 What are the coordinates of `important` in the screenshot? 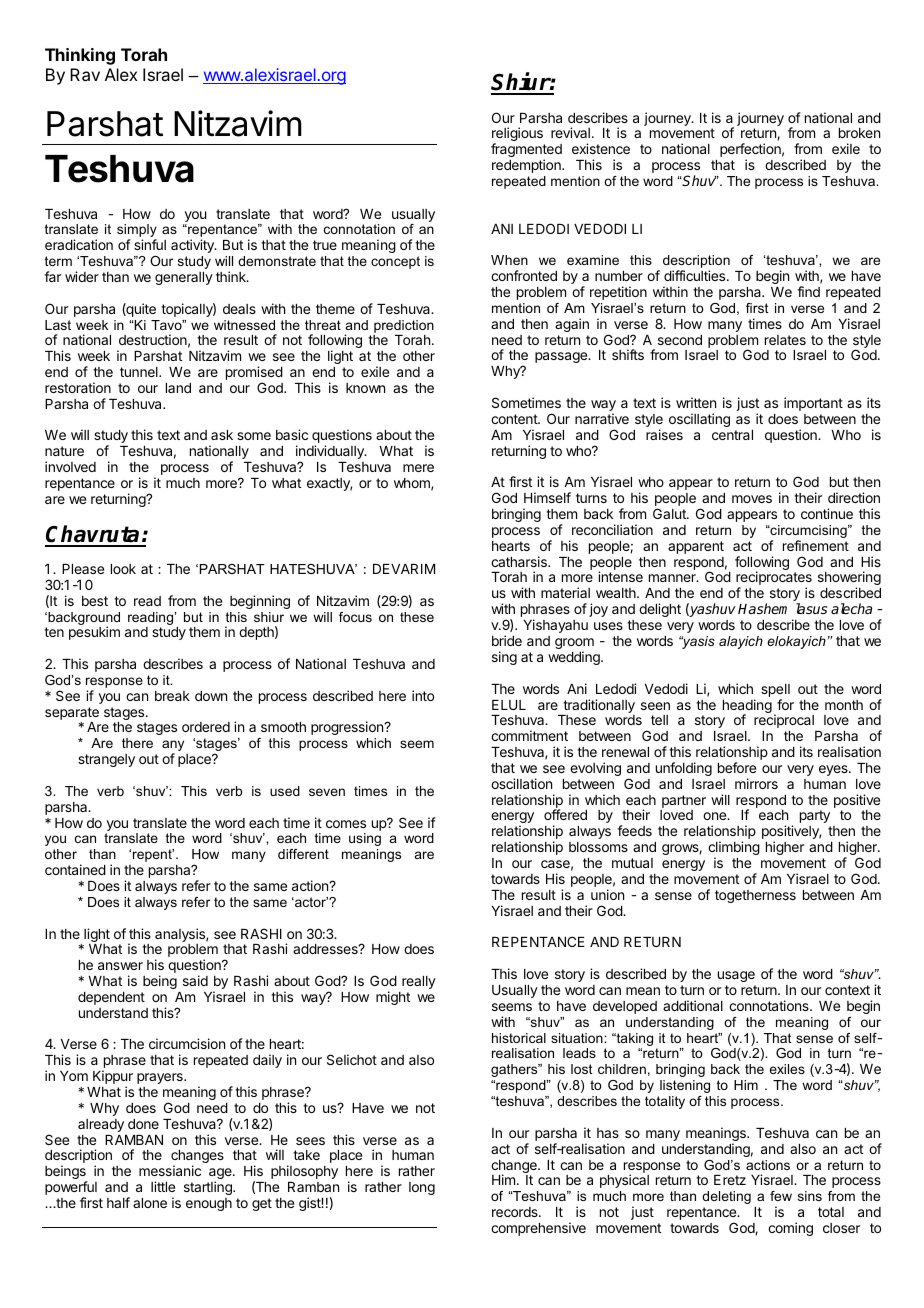 It's located at (813, 404).
